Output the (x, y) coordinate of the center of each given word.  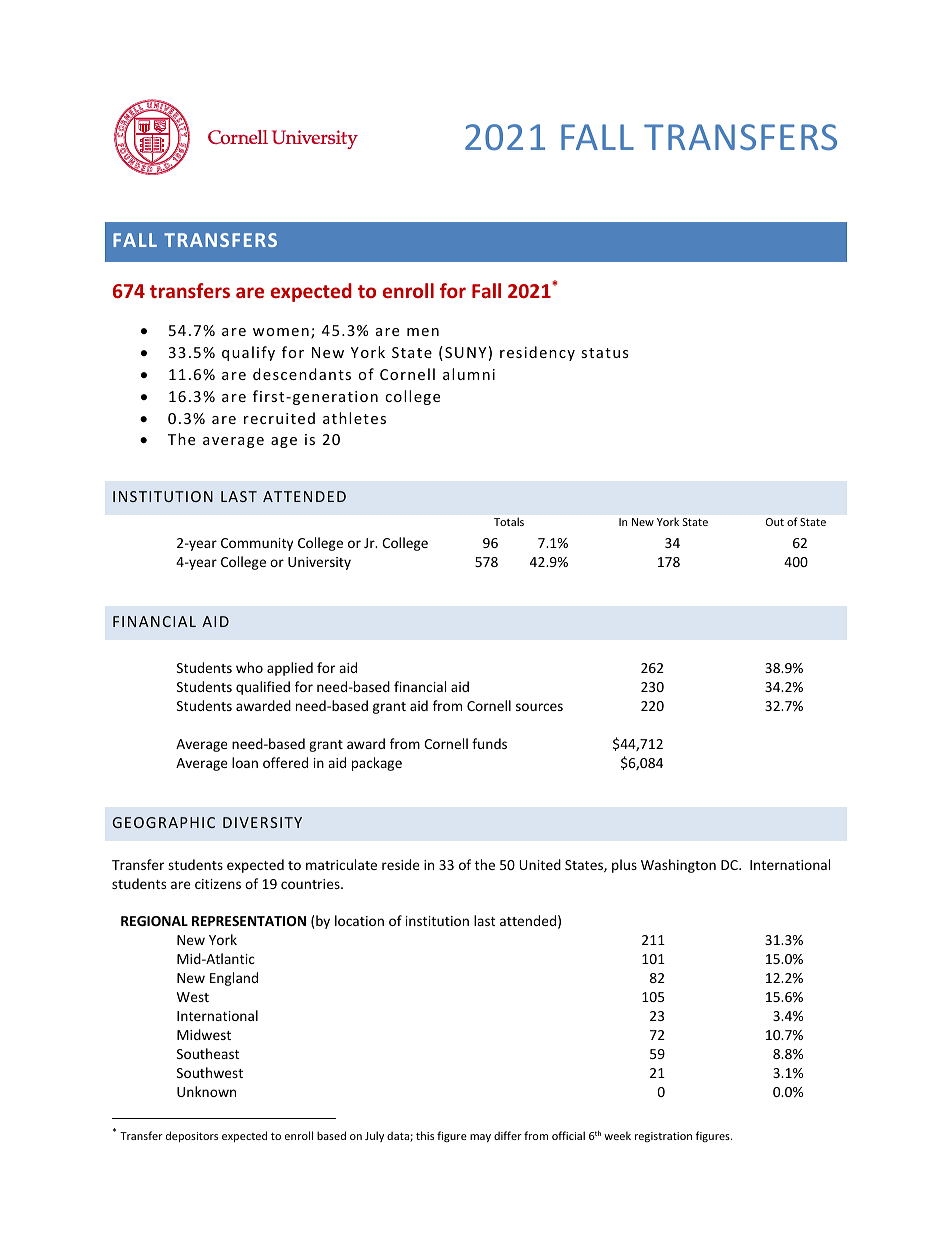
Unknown (206, 1091)
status (604, 353)
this (425, 1135)
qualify (248, 353)
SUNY (465, 352)
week (617, 1135)
